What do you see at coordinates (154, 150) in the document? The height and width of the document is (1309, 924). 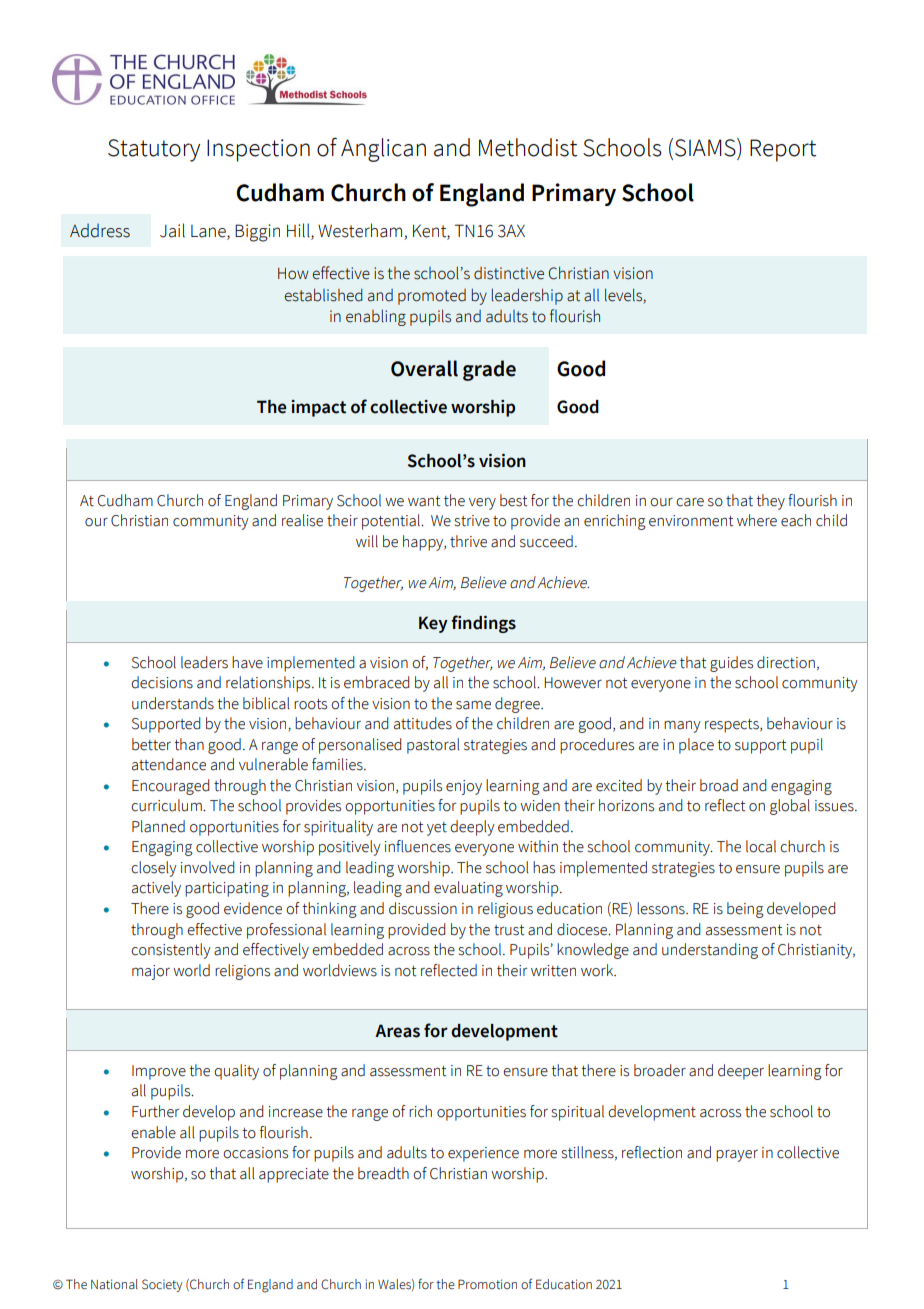 I see `Statutory` at bounding box center [154, 150].
